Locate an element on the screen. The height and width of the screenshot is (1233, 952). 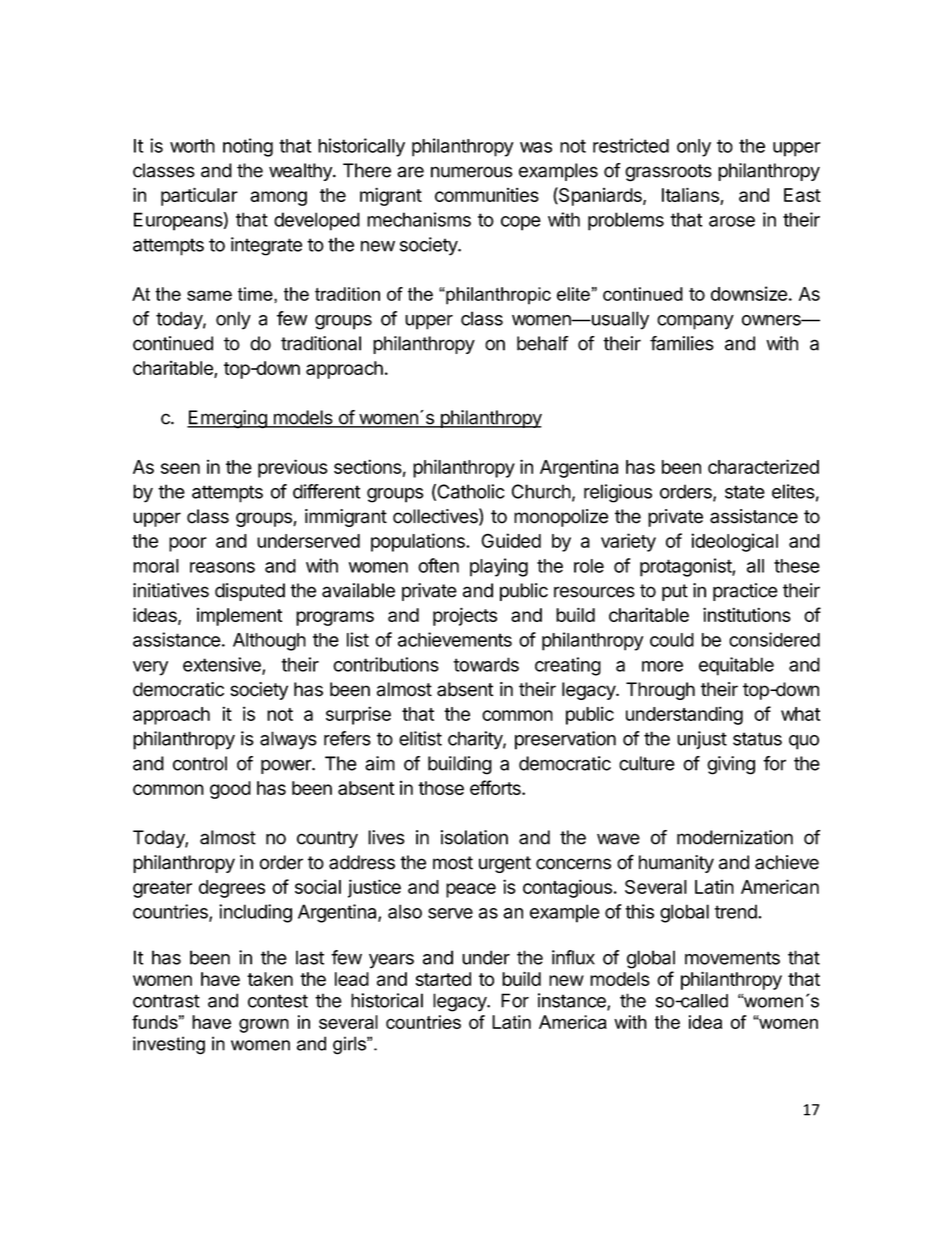
Italians is located at coordinates (691, 196).
